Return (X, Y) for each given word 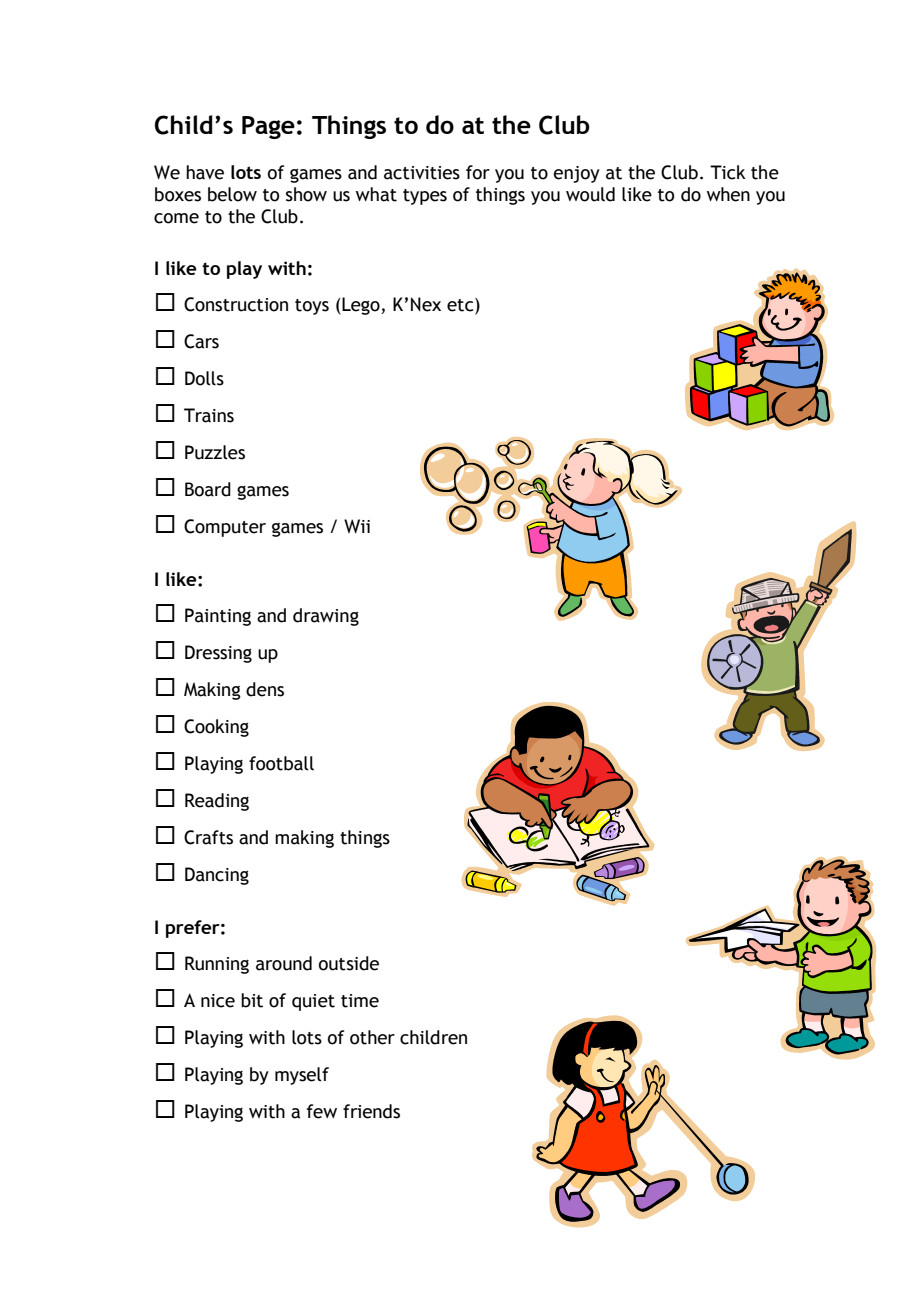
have (205, 172)
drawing (326, 617)
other (372, 1037)
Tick (728, 172)
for (478, 172)
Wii (357, 526)
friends (371, 1111)
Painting (218, 617)
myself (302, 1076)
